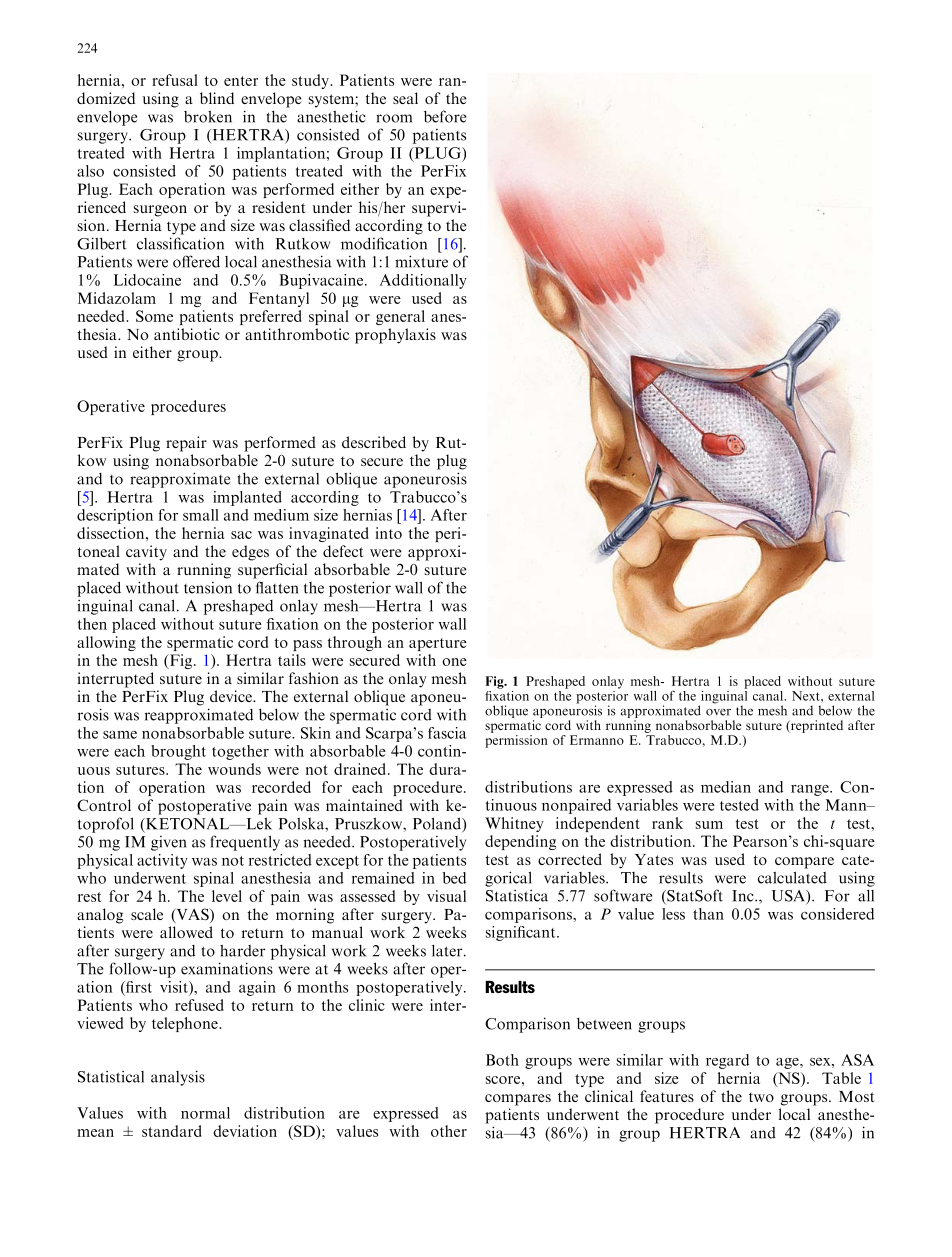 This image has width=952, height=1257. Describe the element at coordinates (374, 442) in the image. I see `described` at that location.
